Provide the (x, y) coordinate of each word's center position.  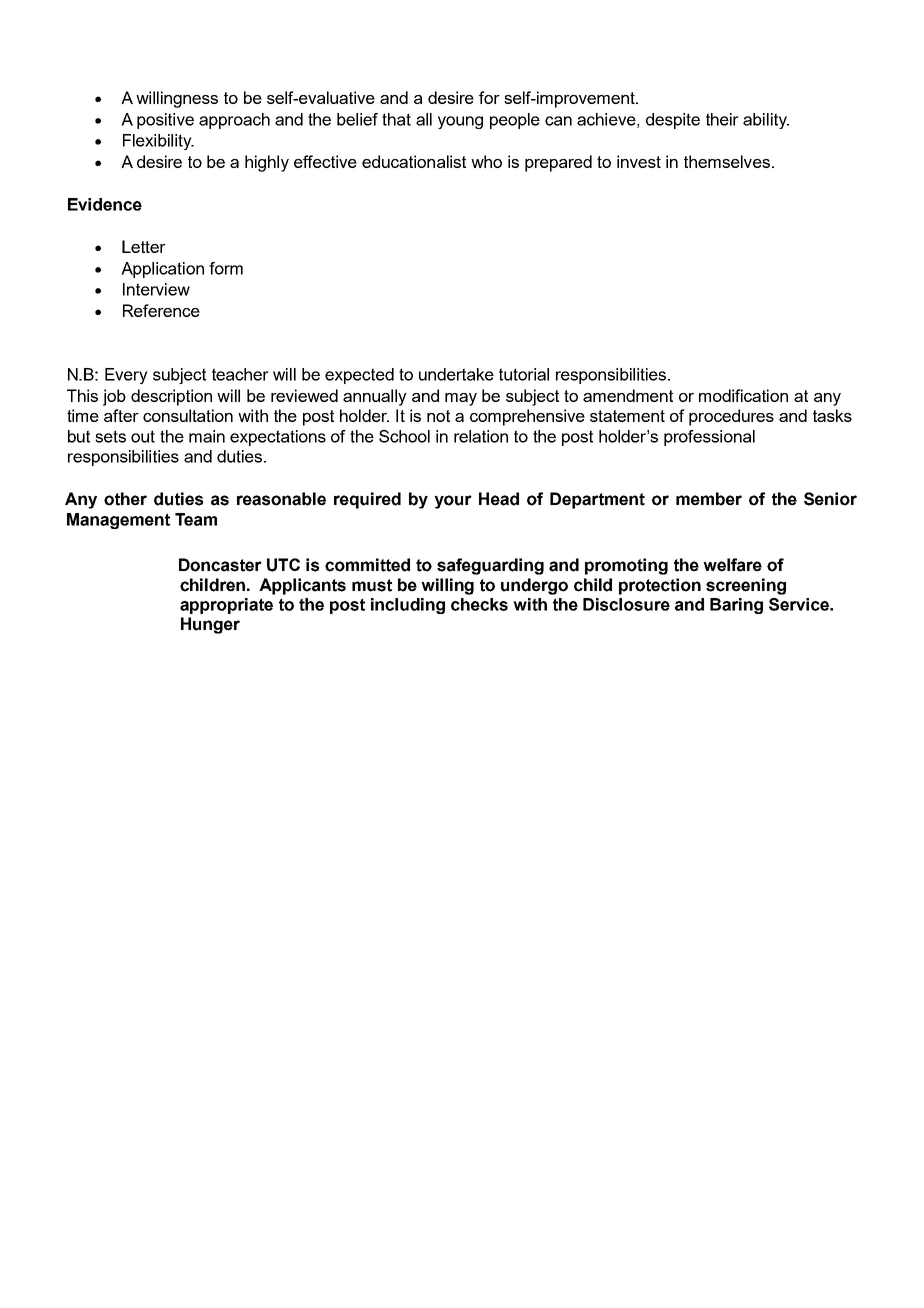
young (460, 122)
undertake (456, 374)
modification (743, 395)
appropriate (226, 606)
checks (479, 604)
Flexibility (158, 142)
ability (766, 121)
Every (126, 376)
